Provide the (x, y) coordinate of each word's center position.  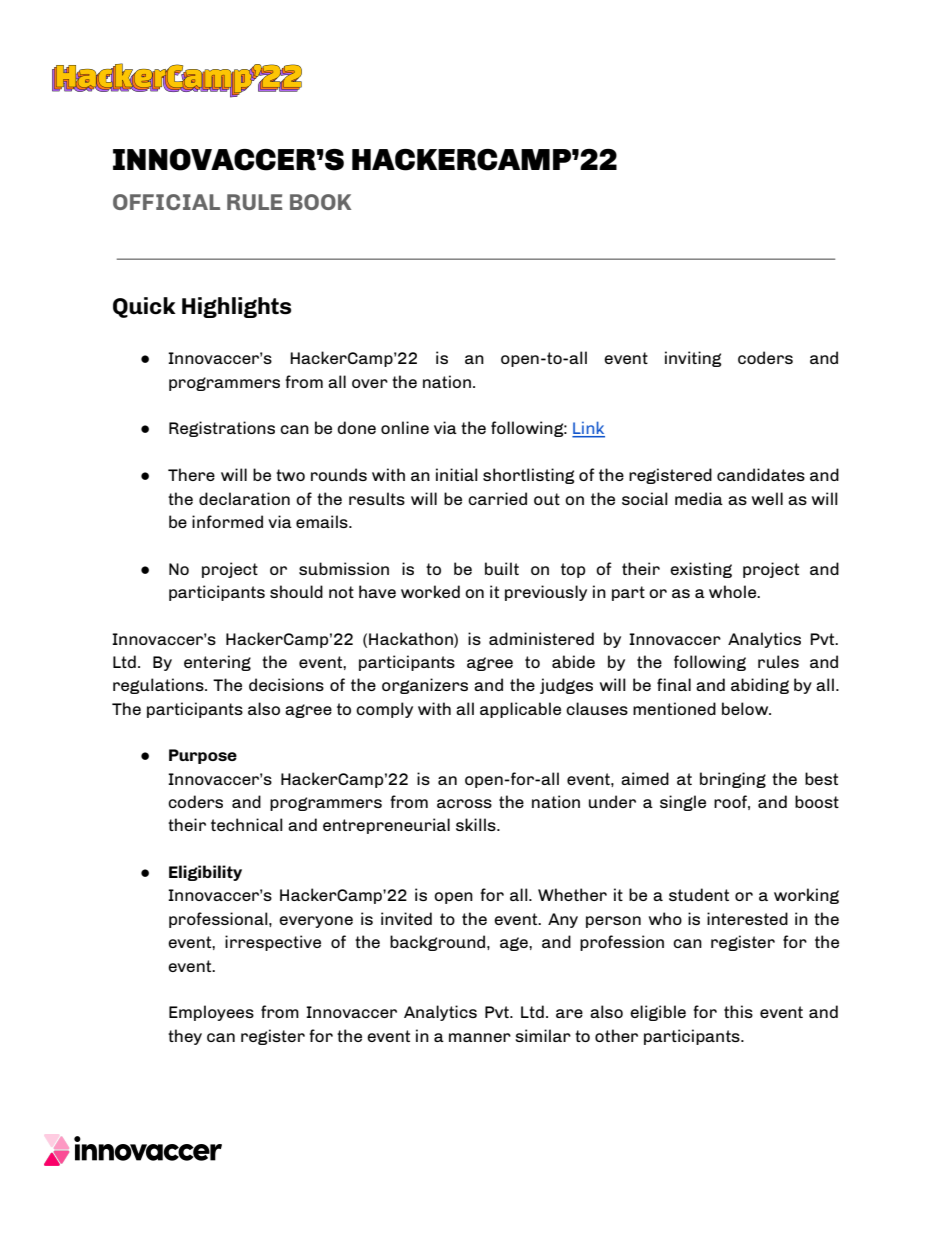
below (746, 708)
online (405, 427)
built (502, 568)
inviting (693, 359)
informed (227, 521)
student (699, 894)
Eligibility (205, 873)
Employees (211, 1013)
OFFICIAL (166, 202)
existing (701, 570)
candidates (761, 474)
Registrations (222, 429)
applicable (520, 710)
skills (477, 824)
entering (217, 663)
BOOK (320, 202)
